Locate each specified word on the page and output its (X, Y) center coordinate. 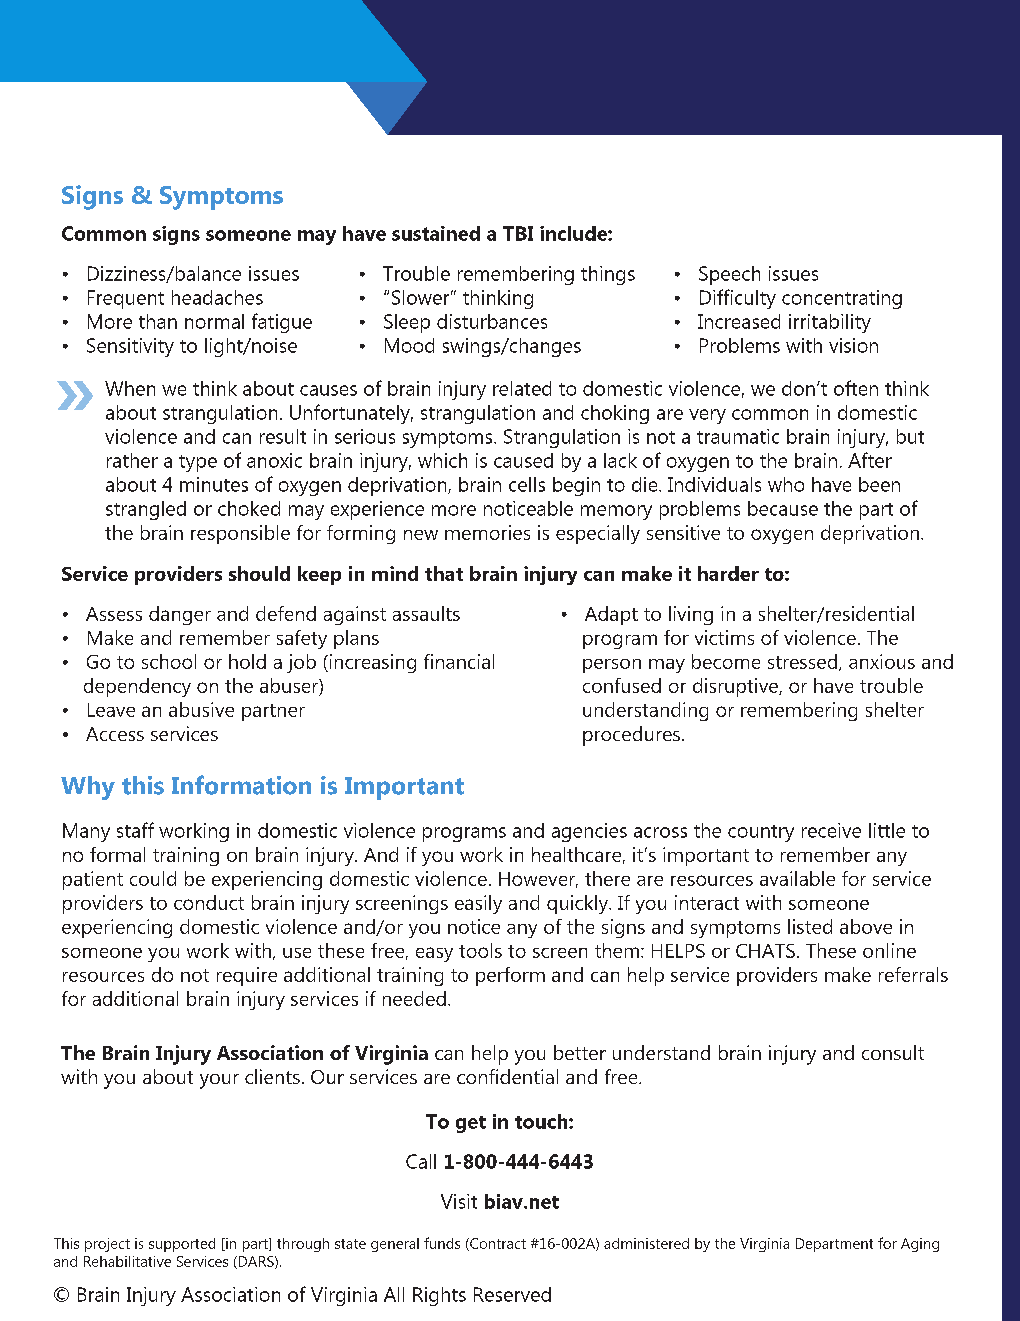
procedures (631, 736)
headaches (217, 297)
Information (241, 785)
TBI (518, 233)
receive (831, 830)
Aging (920, 1245)
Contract (497, 1244)
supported (182, 1245)
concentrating (842, 299)
